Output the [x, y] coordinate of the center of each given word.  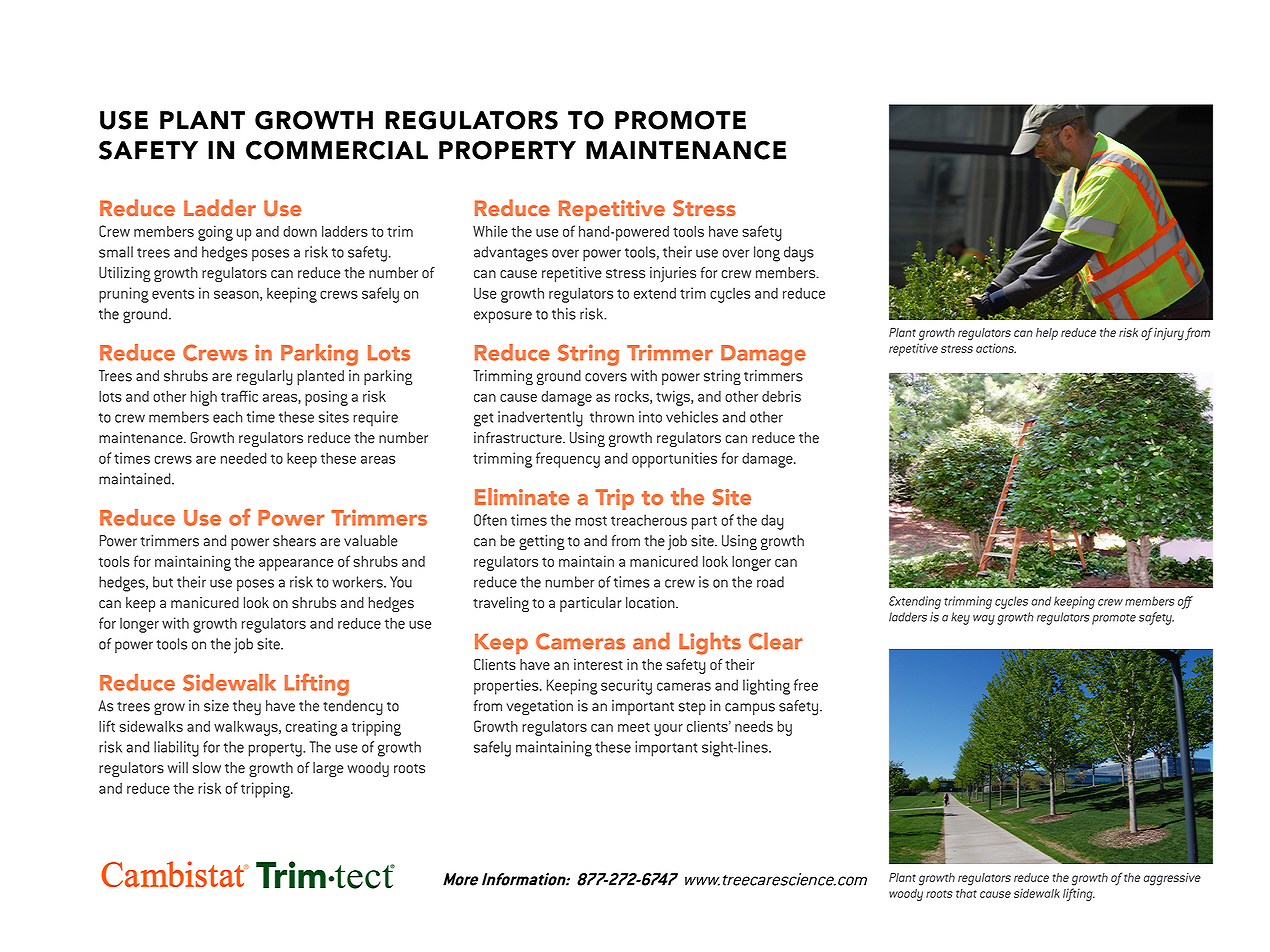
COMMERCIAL [337, 150]
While [490, 231]
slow [206, 768]
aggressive [1172, 879]
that [966, 893]
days [799, 254]
